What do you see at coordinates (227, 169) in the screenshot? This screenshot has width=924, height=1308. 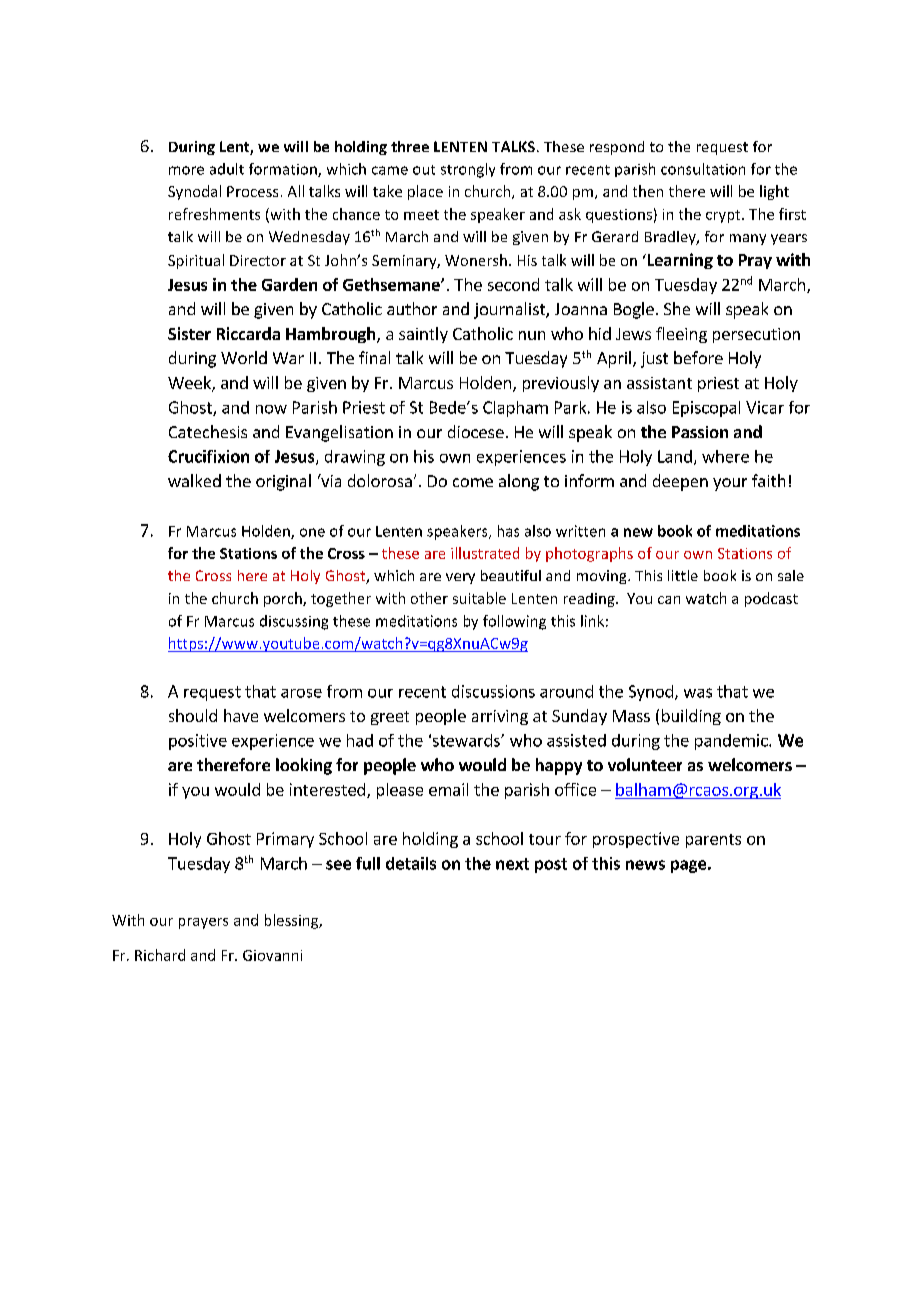 I see `adult` at bounding box center [227, 169].
